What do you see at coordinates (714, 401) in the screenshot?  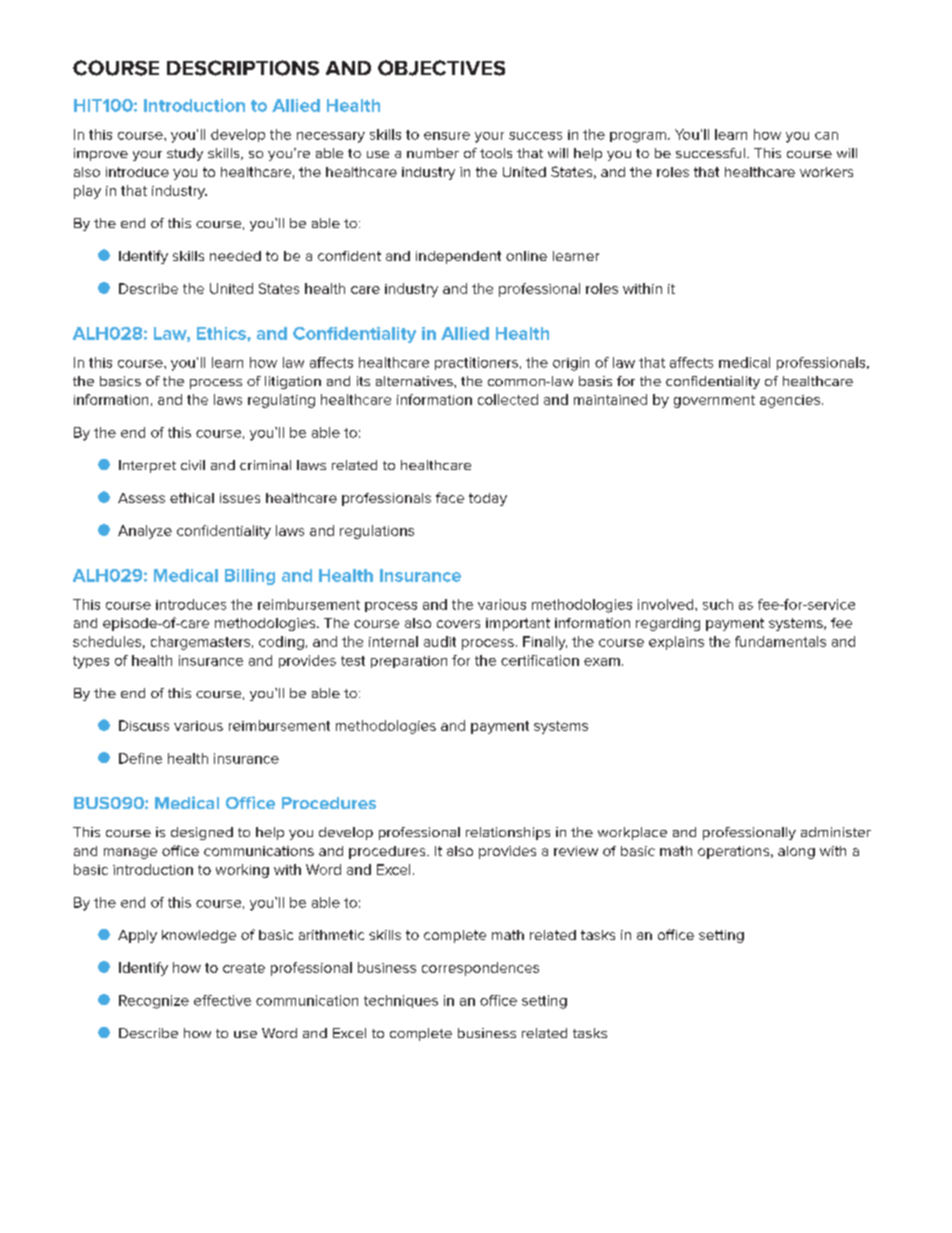 I see `government` at bounding box center [714, 401].
